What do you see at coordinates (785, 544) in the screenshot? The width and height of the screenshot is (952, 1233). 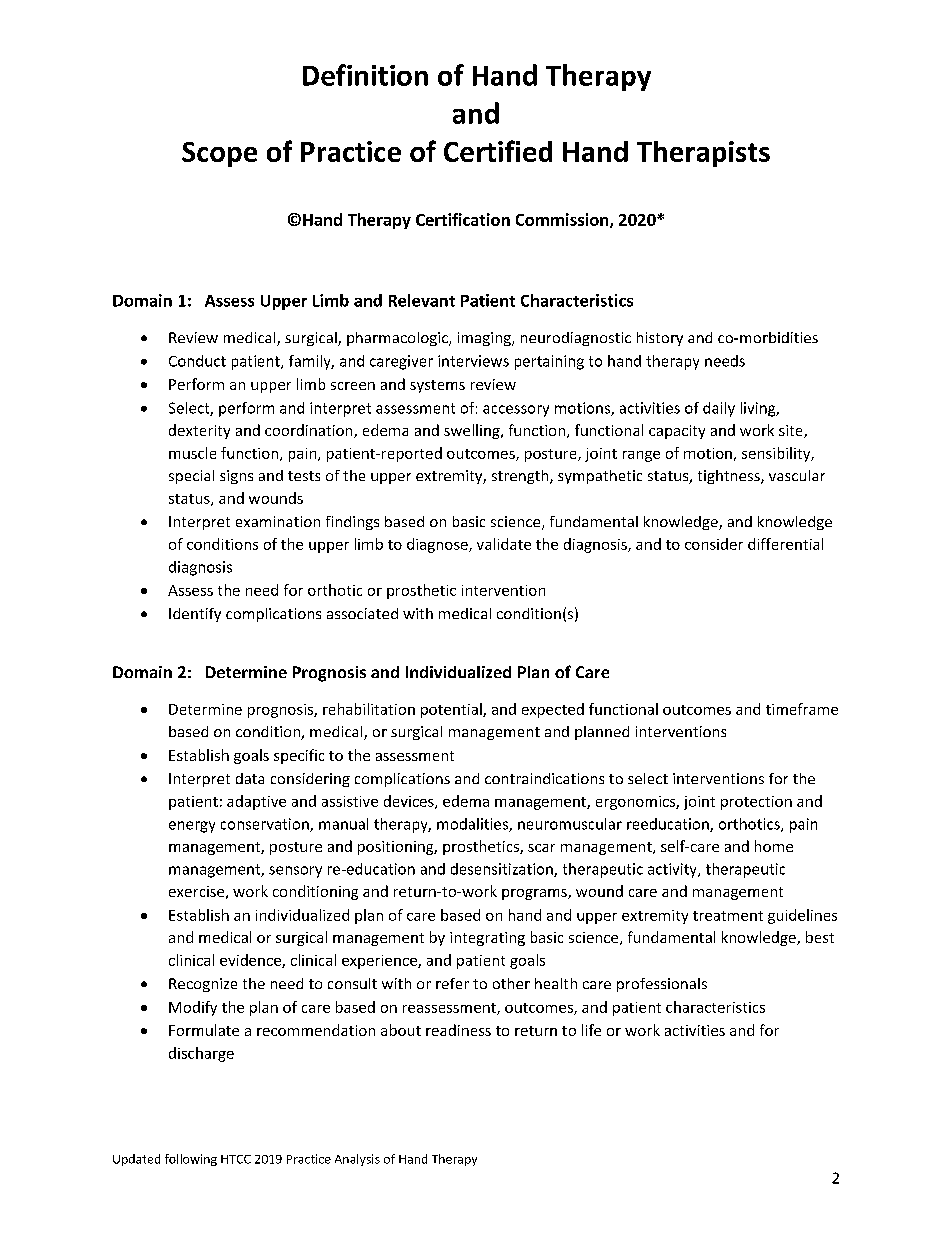 I see `differential` at bounding box center [785, 544].
